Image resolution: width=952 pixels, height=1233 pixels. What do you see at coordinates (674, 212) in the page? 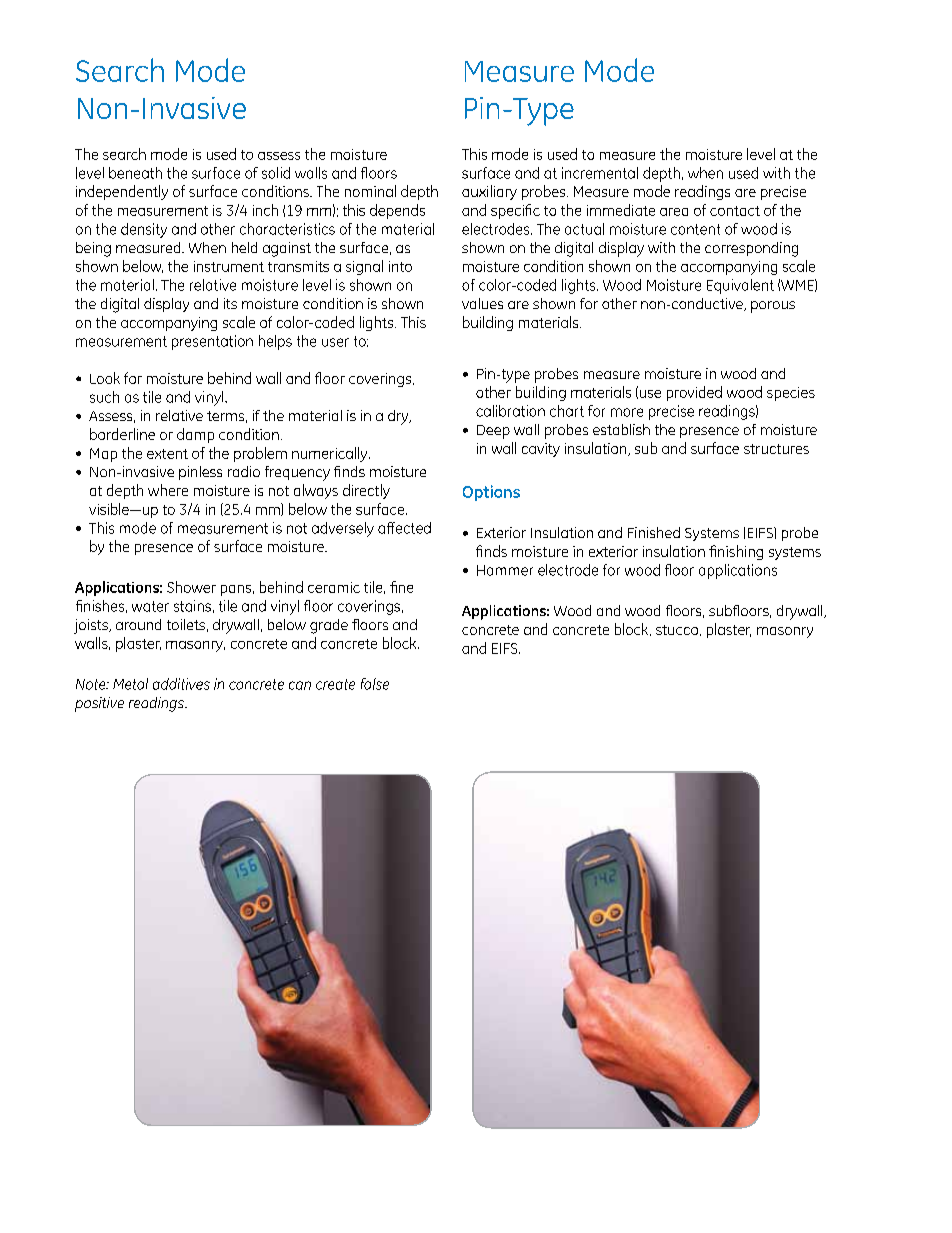
I see `area` at bounding box center [674, 212].
